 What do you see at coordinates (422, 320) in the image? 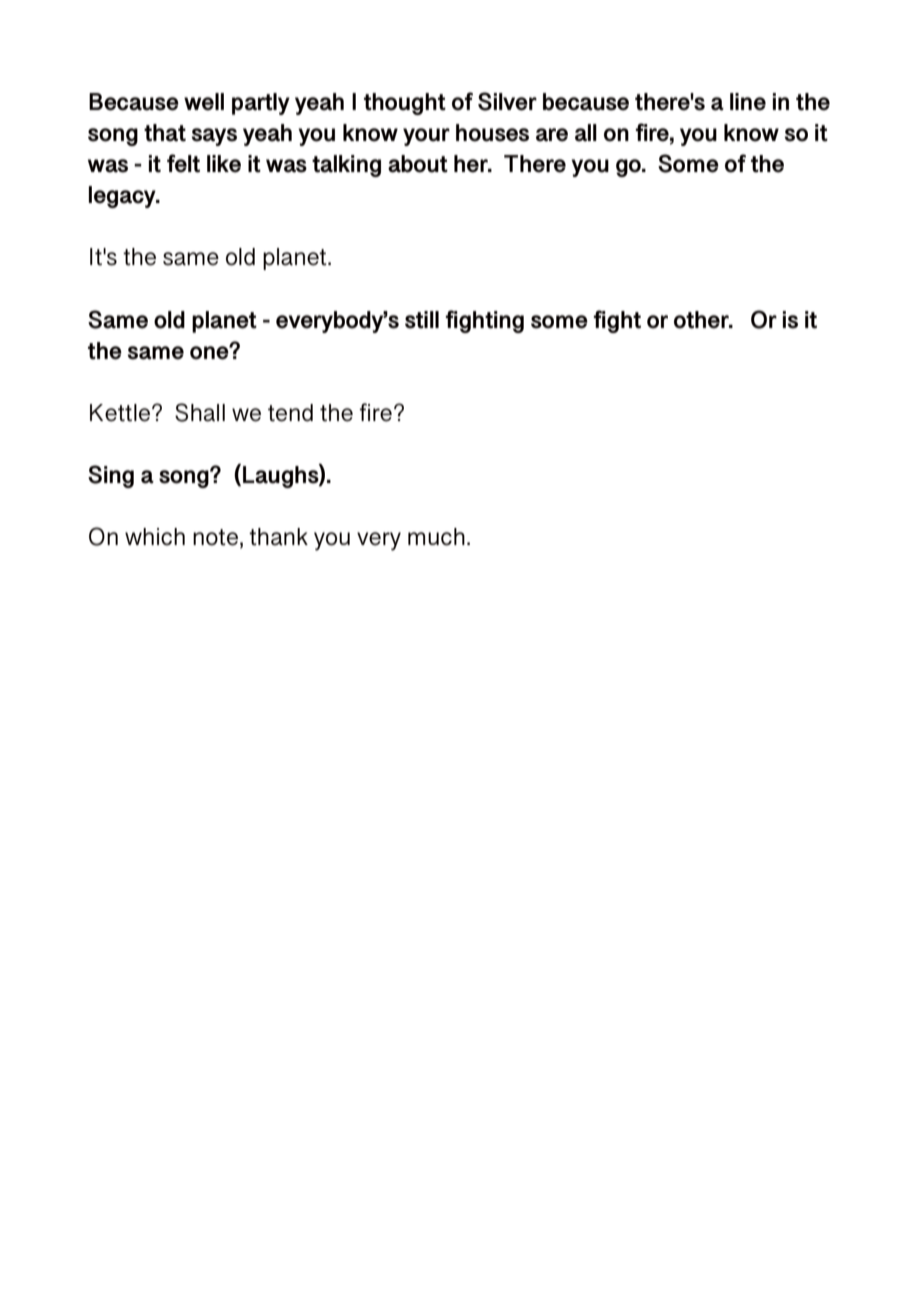
I see `still` at bounding box center [422, 320].
